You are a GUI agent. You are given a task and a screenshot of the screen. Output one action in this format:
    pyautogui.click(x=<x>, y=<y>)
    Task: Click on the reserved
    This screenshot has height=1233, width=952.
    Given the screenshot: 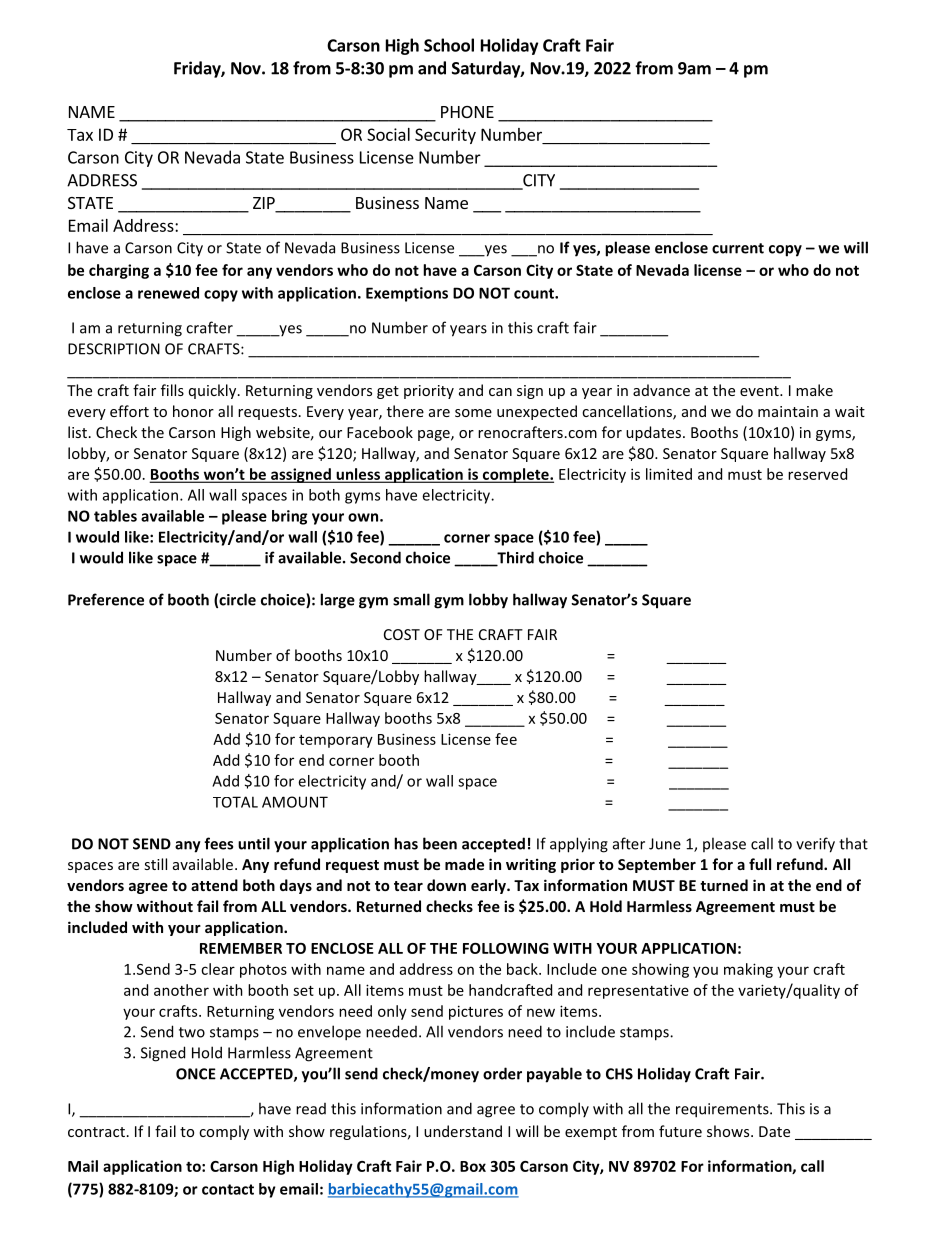 What is the action you would take?
    pyautogui.click(x=817, y=474)
